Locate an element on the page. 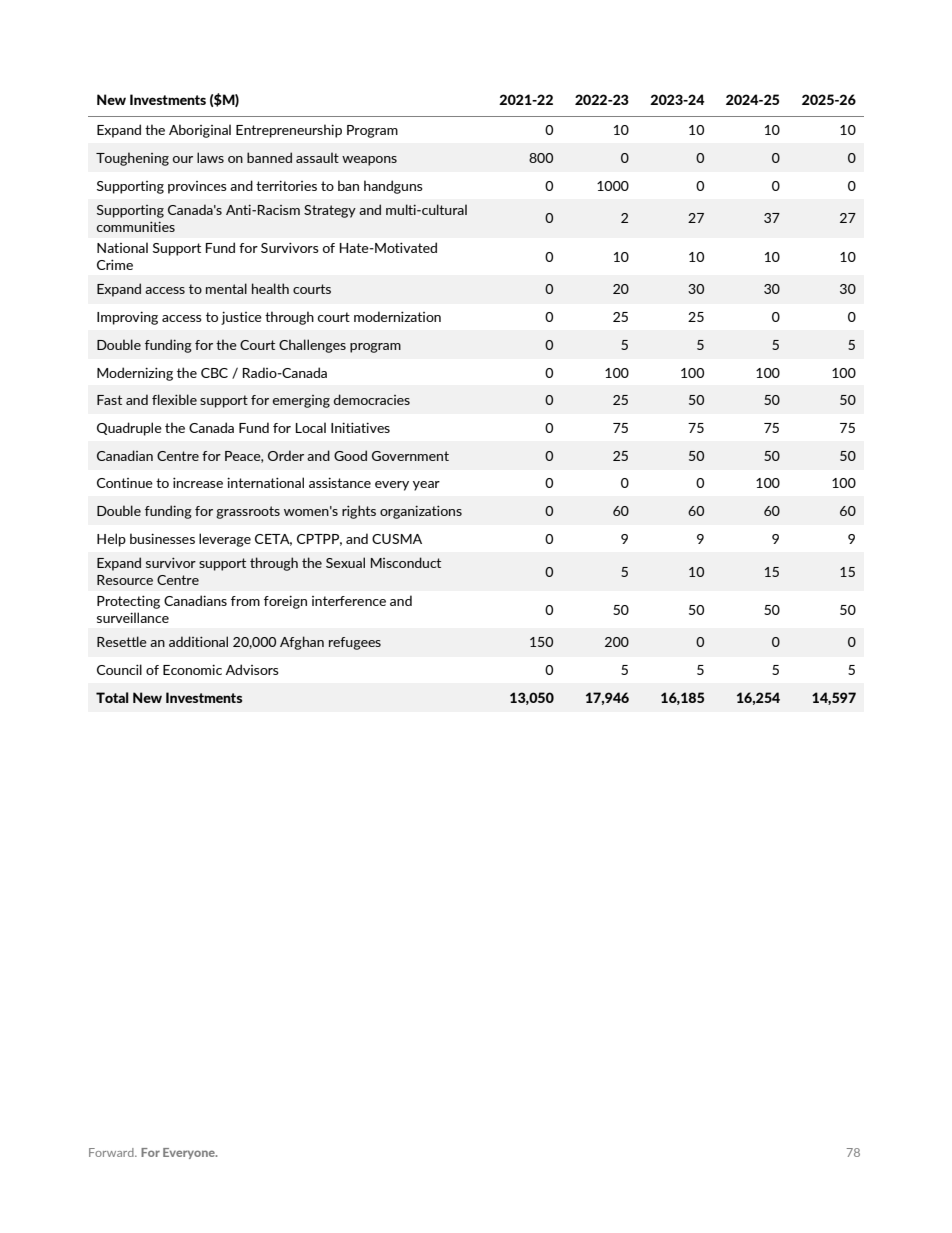 This image has width=952, height=1233. Toughening is located at coordinates (132, 159).
